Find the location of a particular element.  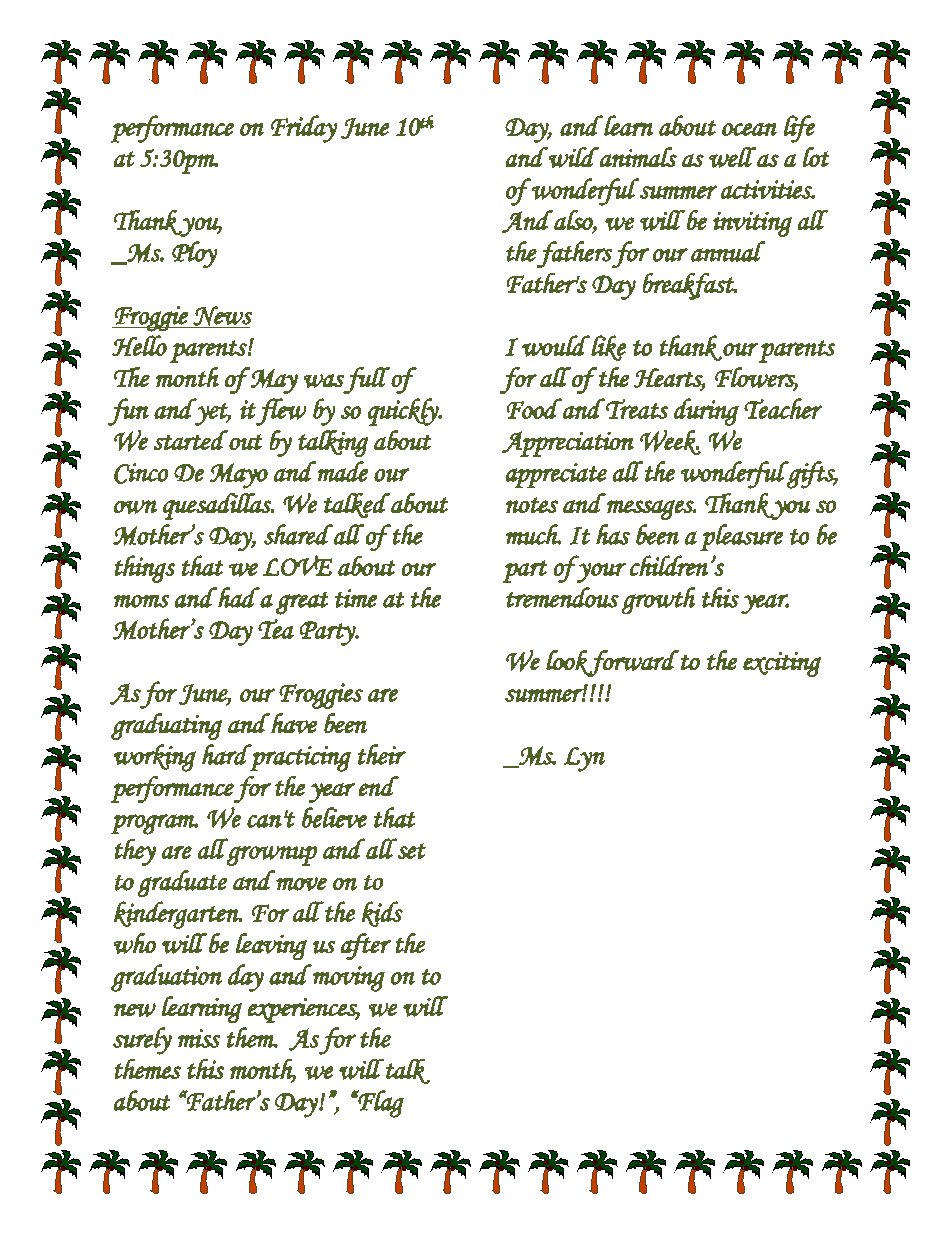

working is located at coordinates (155, 758).
